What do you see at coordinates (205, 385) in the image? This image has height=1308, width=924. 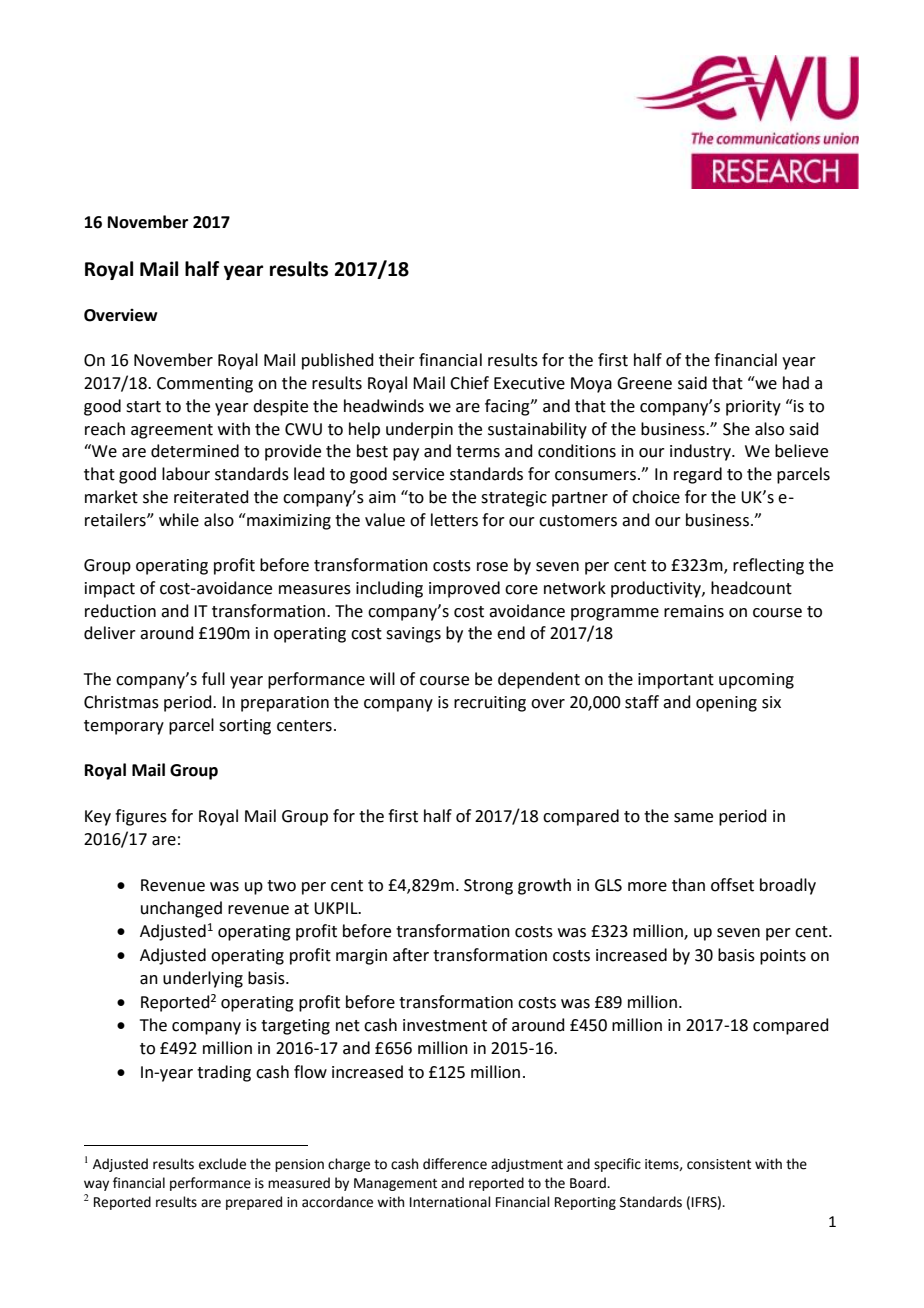 I see `Commenting` at bounding box center [205, 385].
